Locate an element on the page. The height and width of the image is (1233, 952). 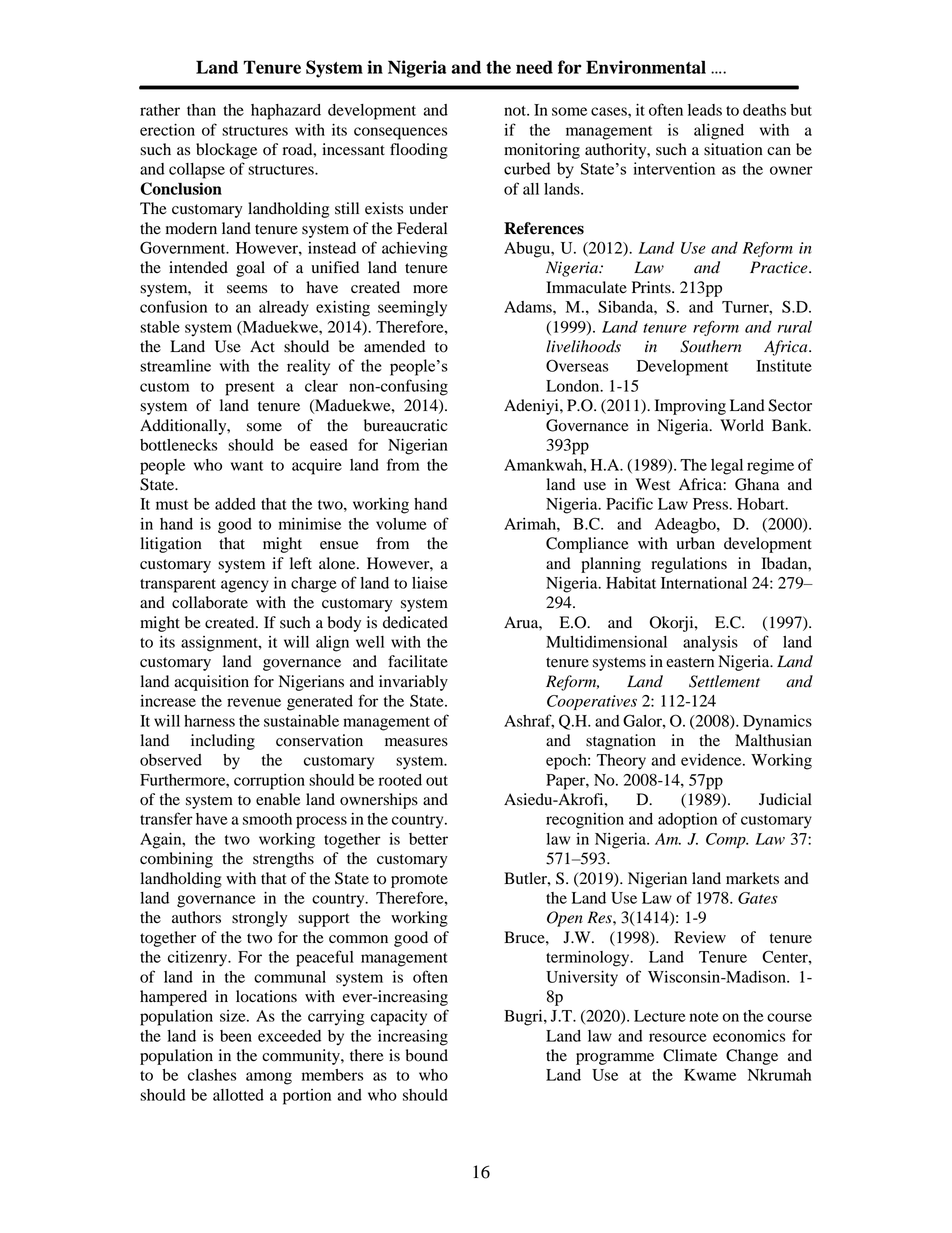
Adams is located at coordinates (529, 307).
